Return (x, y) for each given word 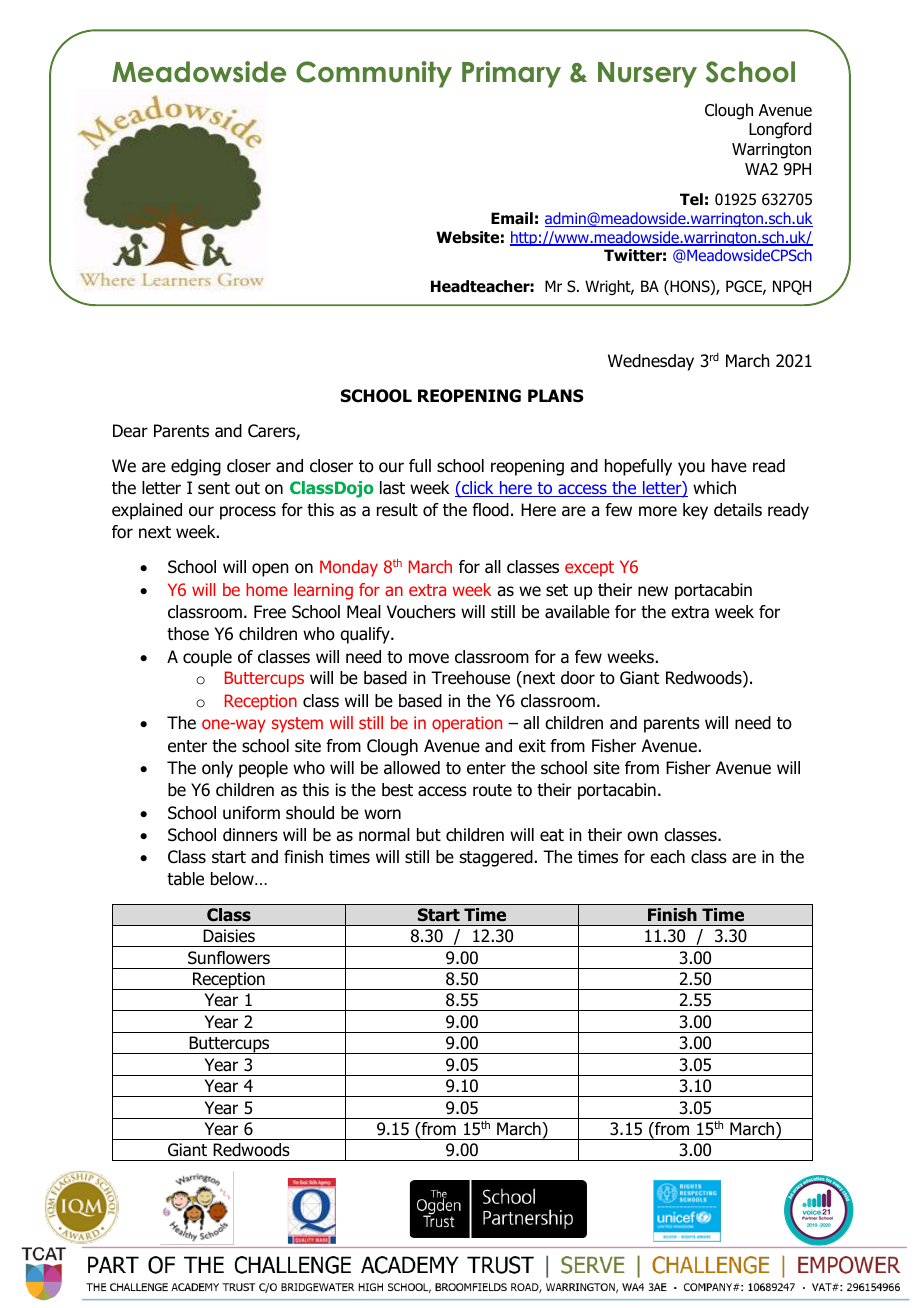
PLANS (556, 396)
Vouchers (421, 612)
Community (374, 74)
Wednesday (651, 362)
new (653, 591)
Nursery (647, 75)
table (185, 879)
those (188, 634)
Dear (130, 431)
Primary (511, 74)
